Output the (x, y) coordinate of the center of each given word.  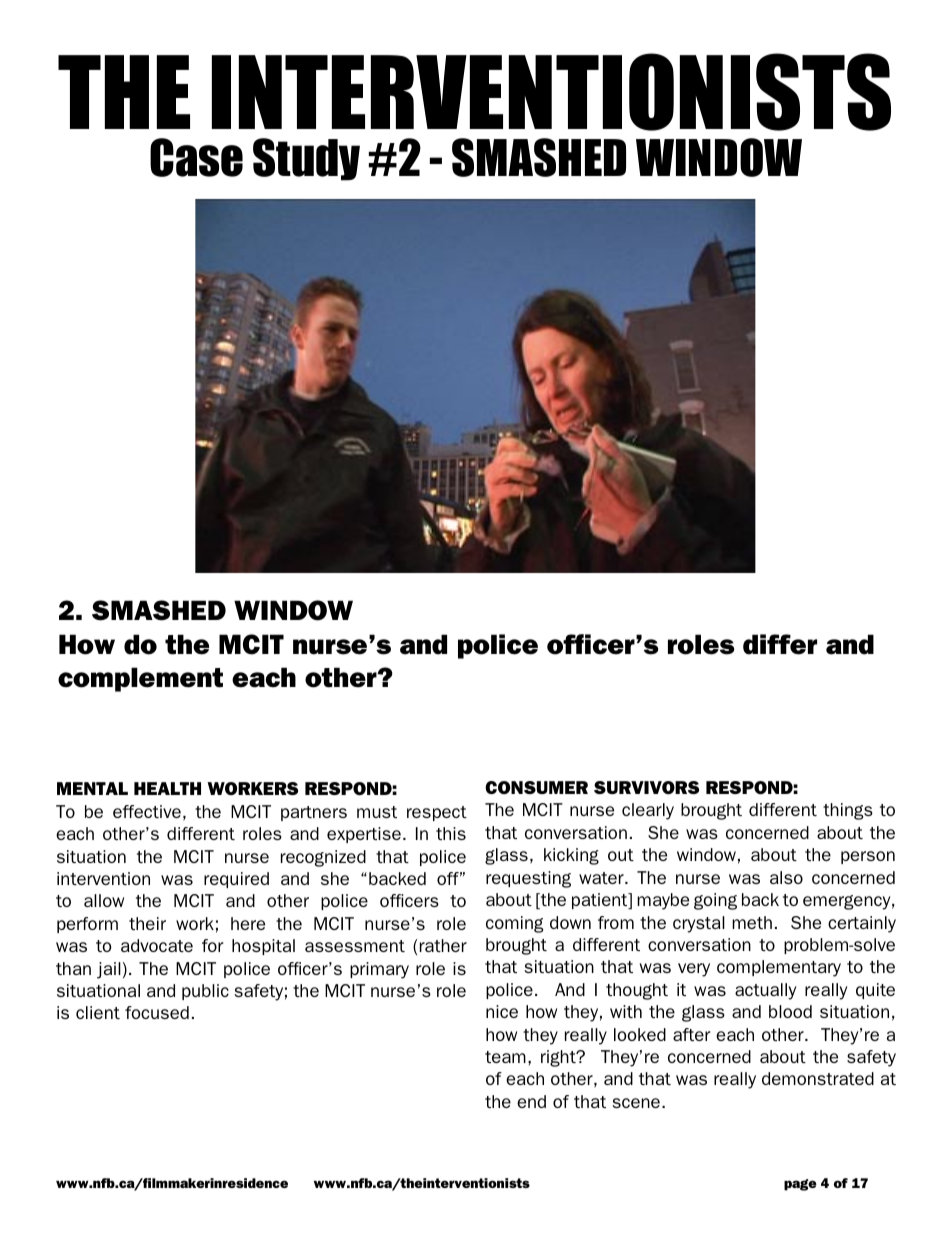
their (147, 923)
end (531, 1101)
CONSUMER (536, 787)
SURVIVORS (646, 787)
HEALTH (167, 788)
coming (515, 924)
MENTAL (92, 788)
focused (157, 1012)
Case (196, 157)
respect (437, 813)
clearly (648, 811)
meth (752, 922)
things (848, 811)
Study (306, 159)
